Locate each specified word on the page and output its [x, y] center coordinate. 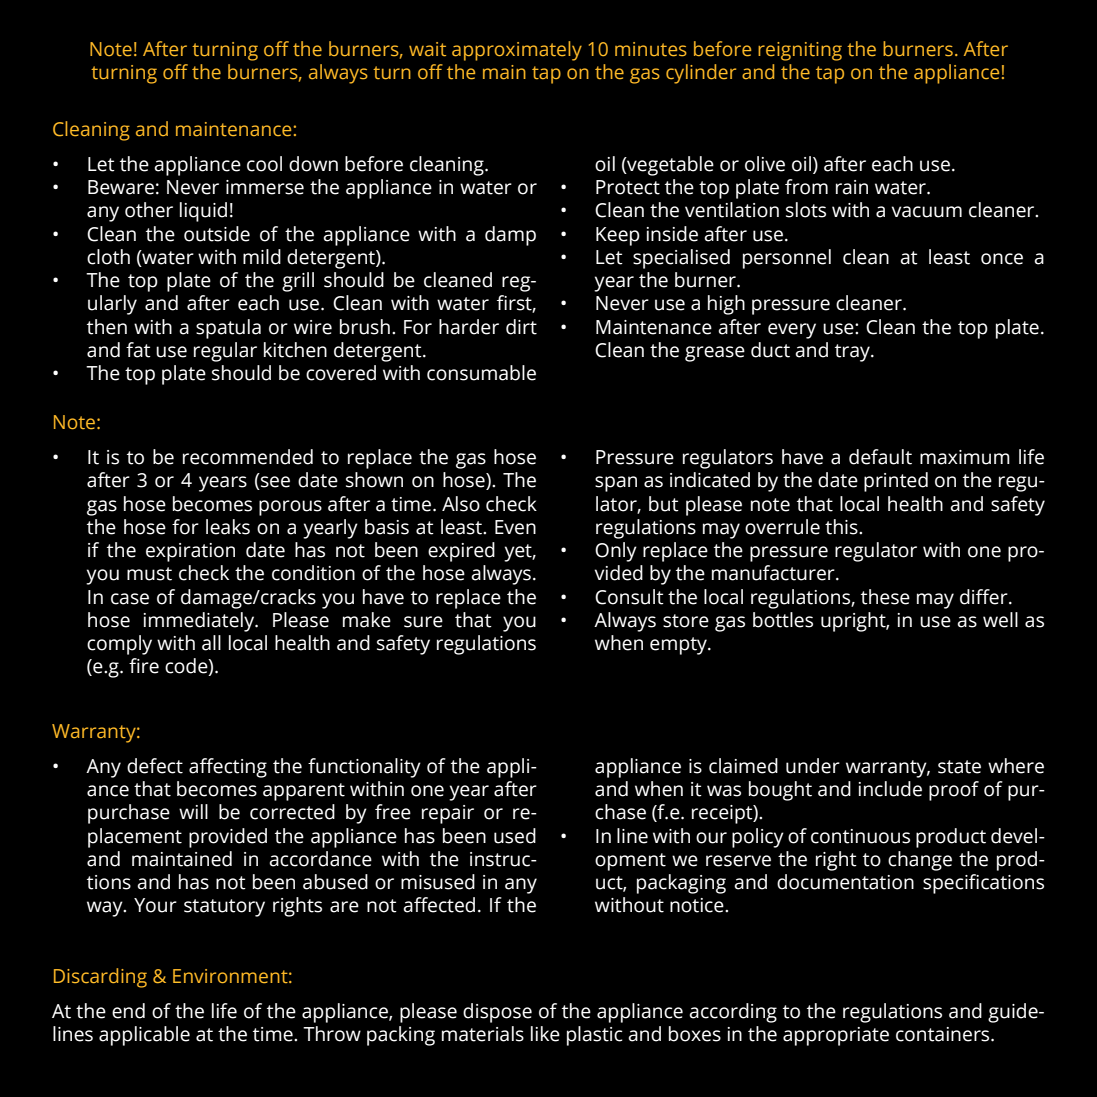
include [890, 789]
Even [515, 527]
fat [138, 350]
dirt [521, 327]
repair [448, 814]
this [842, 527]
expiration [190, 552]
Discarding [100, 978]
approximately [517, 51]
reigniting [800, 51]
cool [264, 164]
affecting [228, 768]
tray [853, 353]
